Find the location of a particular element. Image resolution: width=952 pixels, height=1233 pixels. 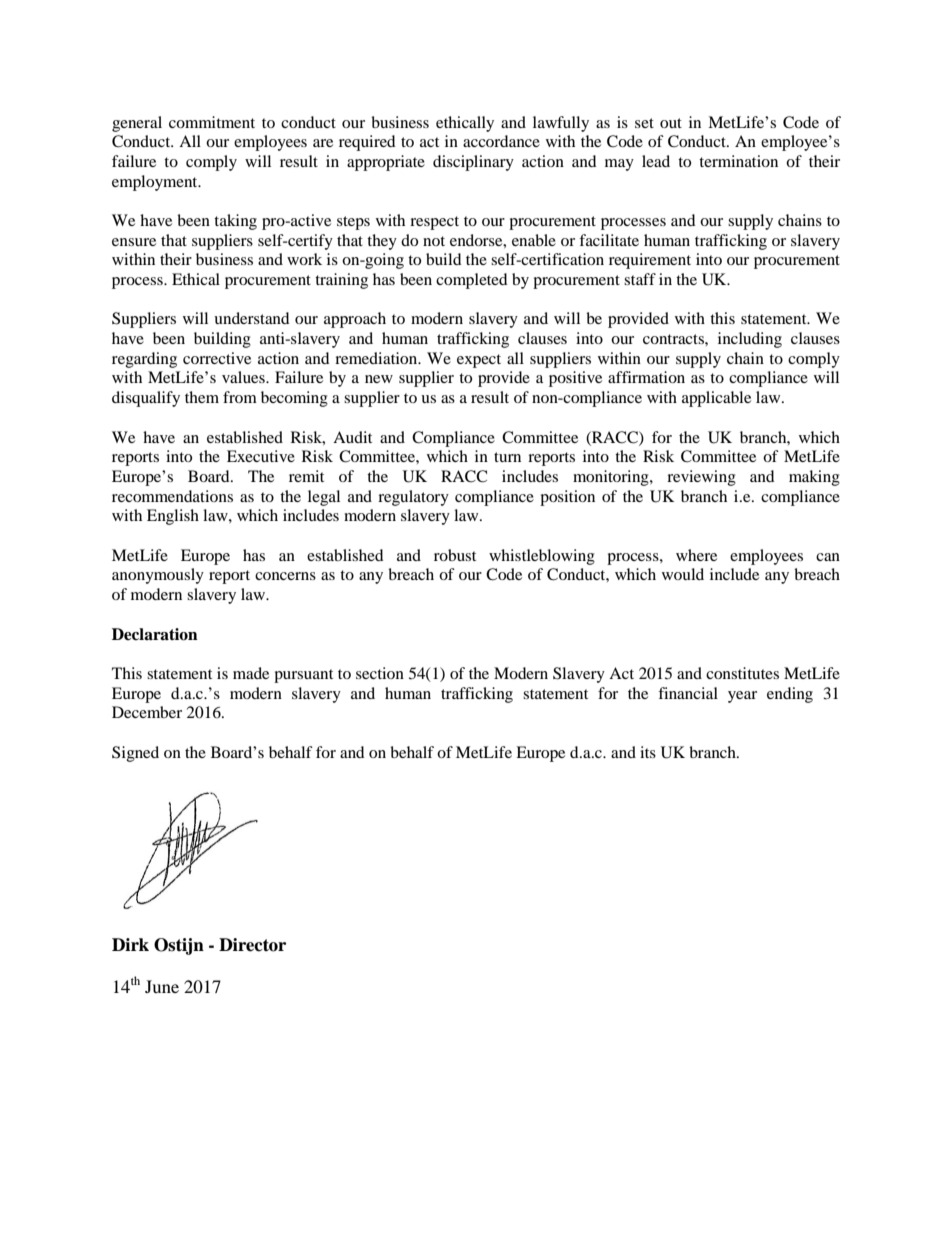

commitment is located at coordinates (212, 122).
